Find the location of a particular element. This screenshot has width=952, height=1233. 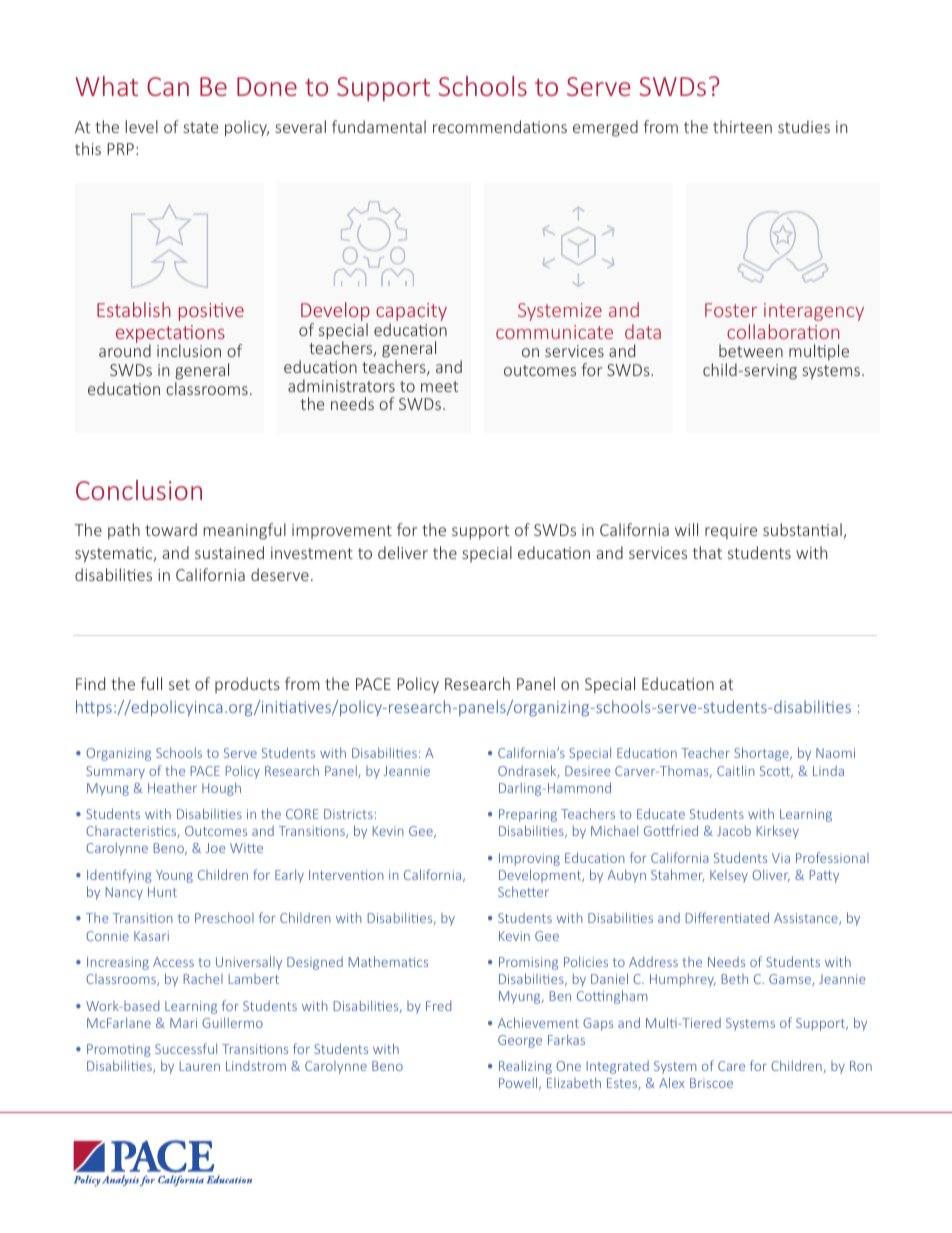

between is located at coordinates (751, 350).
